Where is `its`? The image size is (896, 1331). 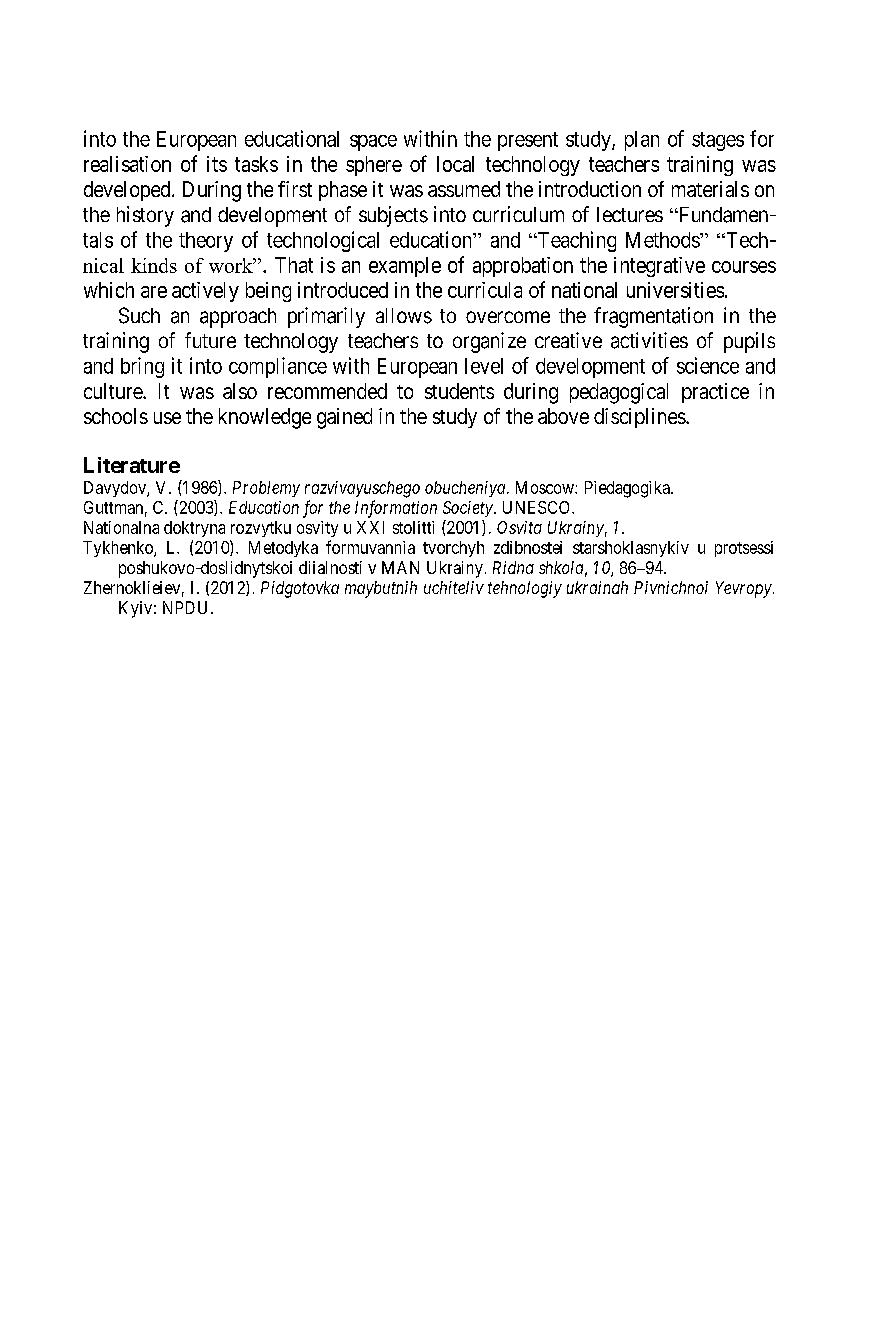
its is located at coordinates (217, 164).
